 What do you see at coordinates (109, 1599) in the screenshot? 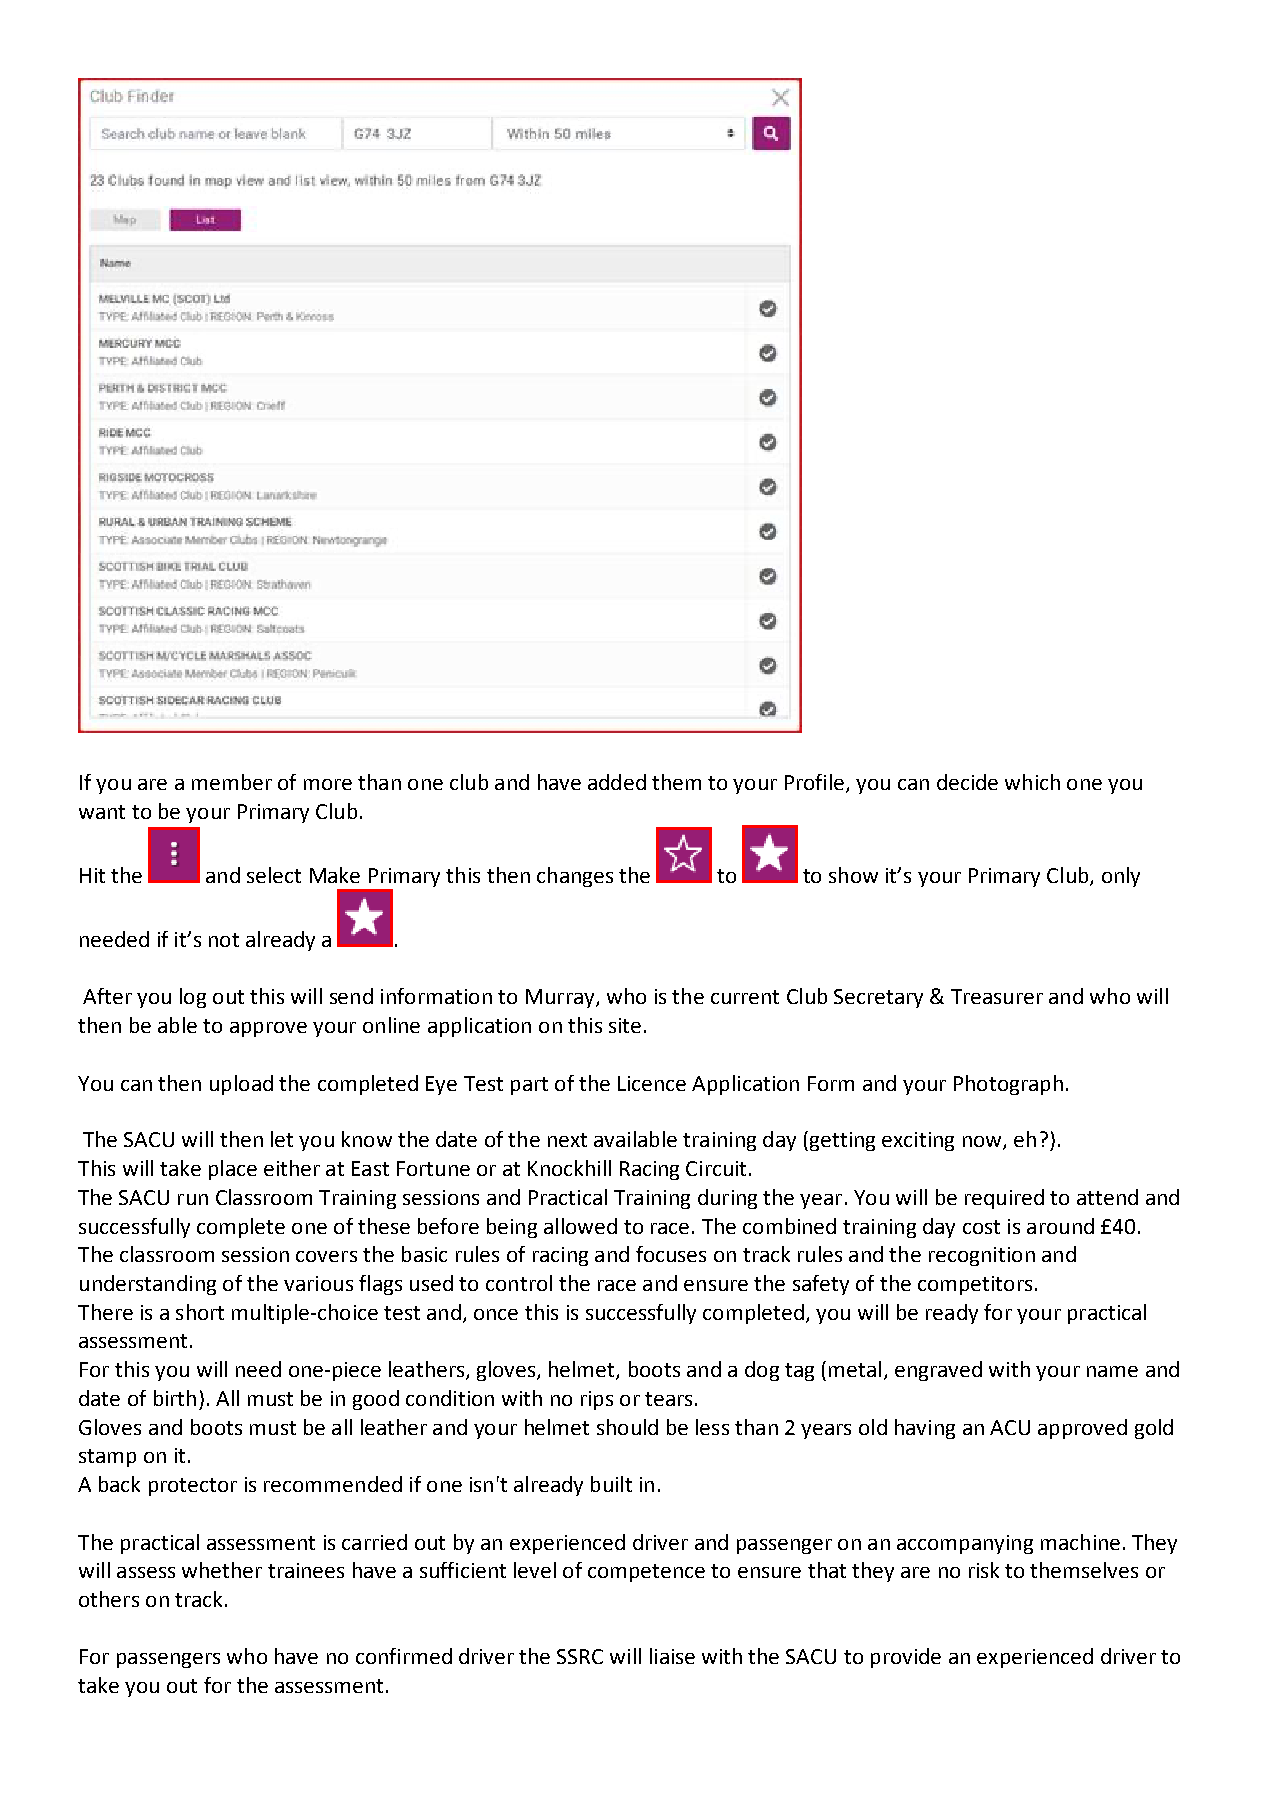
I see `others` at bounding box center [109, 1599].
